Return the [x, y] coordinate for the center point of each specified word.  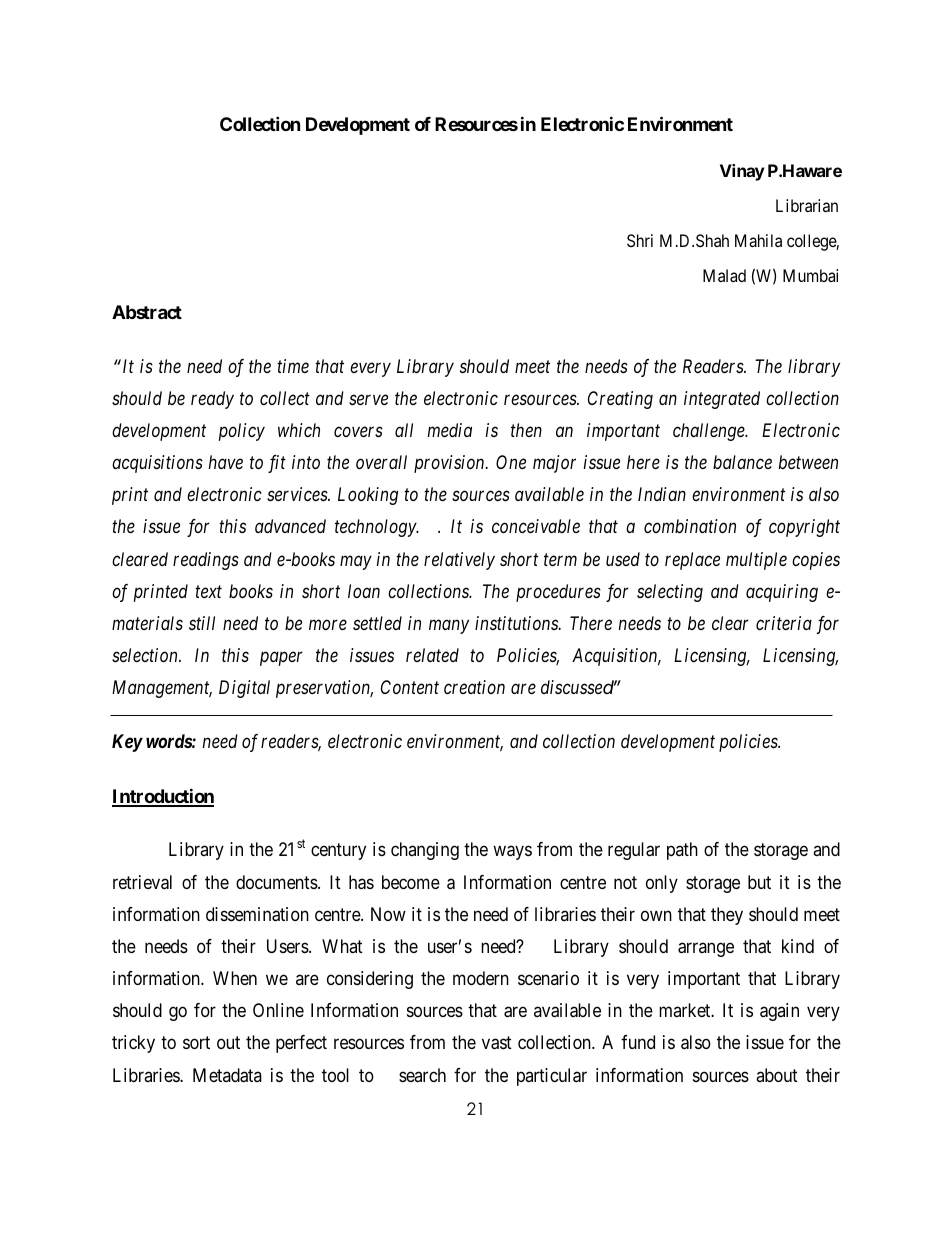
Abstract [147, 312]
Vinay [742, 172]
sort [196, 1043]
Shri [640, 240]
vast [497, 1043]
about [777, 1075]
